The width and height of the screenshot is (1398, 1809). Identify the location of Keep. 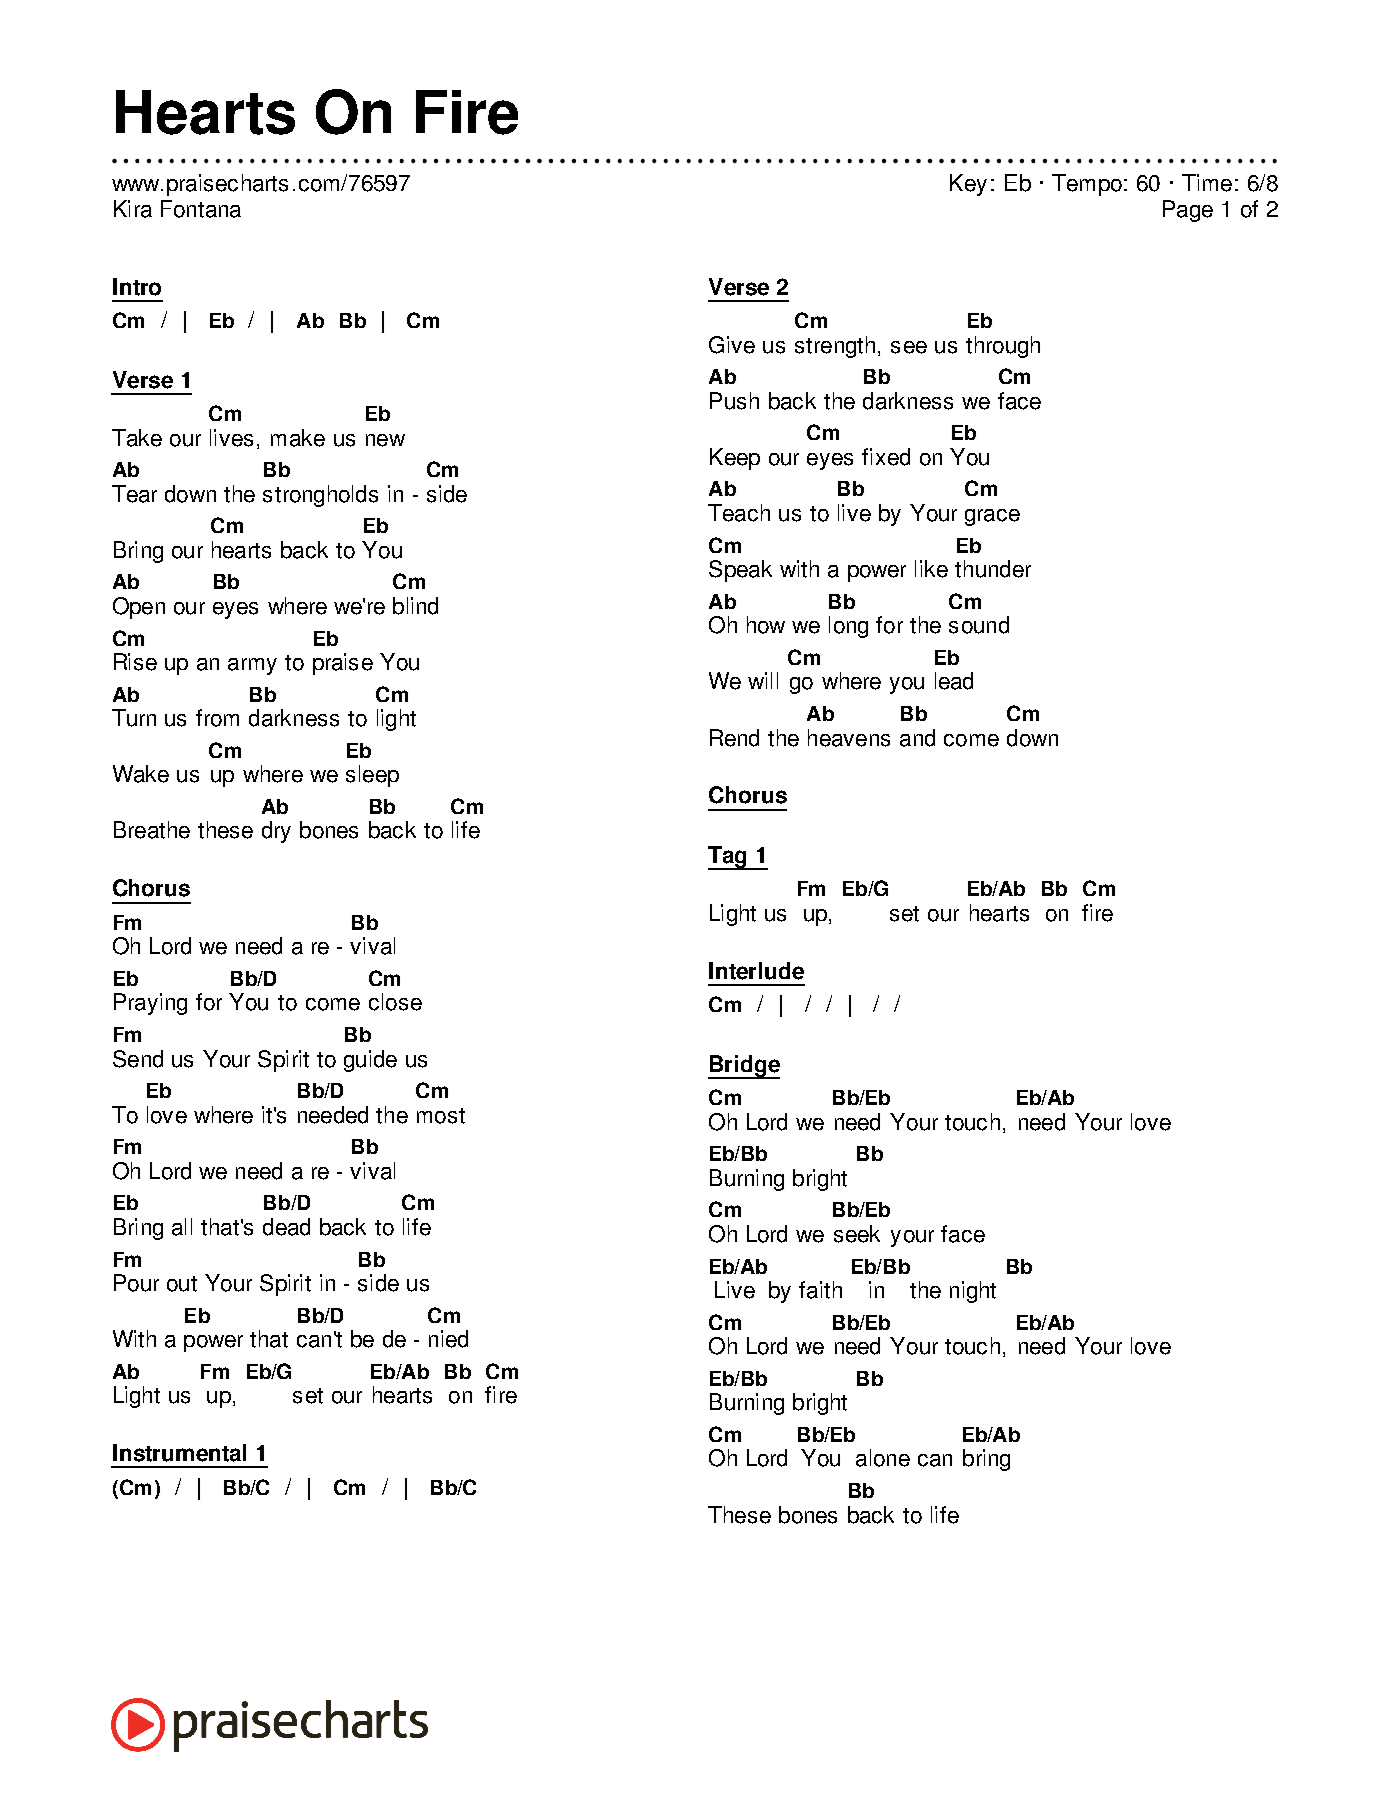
(735, 459).
